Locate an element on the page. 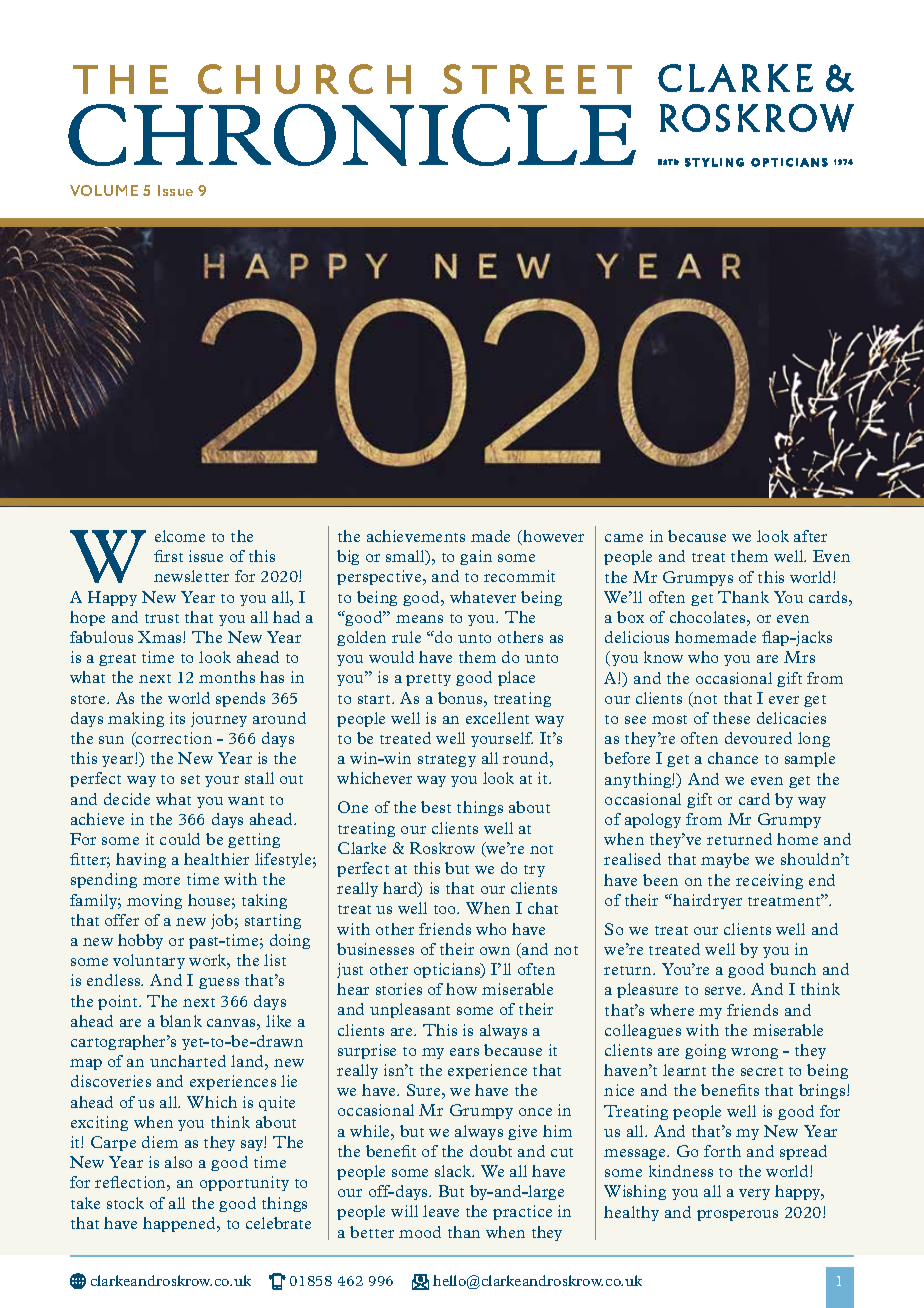 The image size is (924, 1308). after is located at coordinates (810, 536).
